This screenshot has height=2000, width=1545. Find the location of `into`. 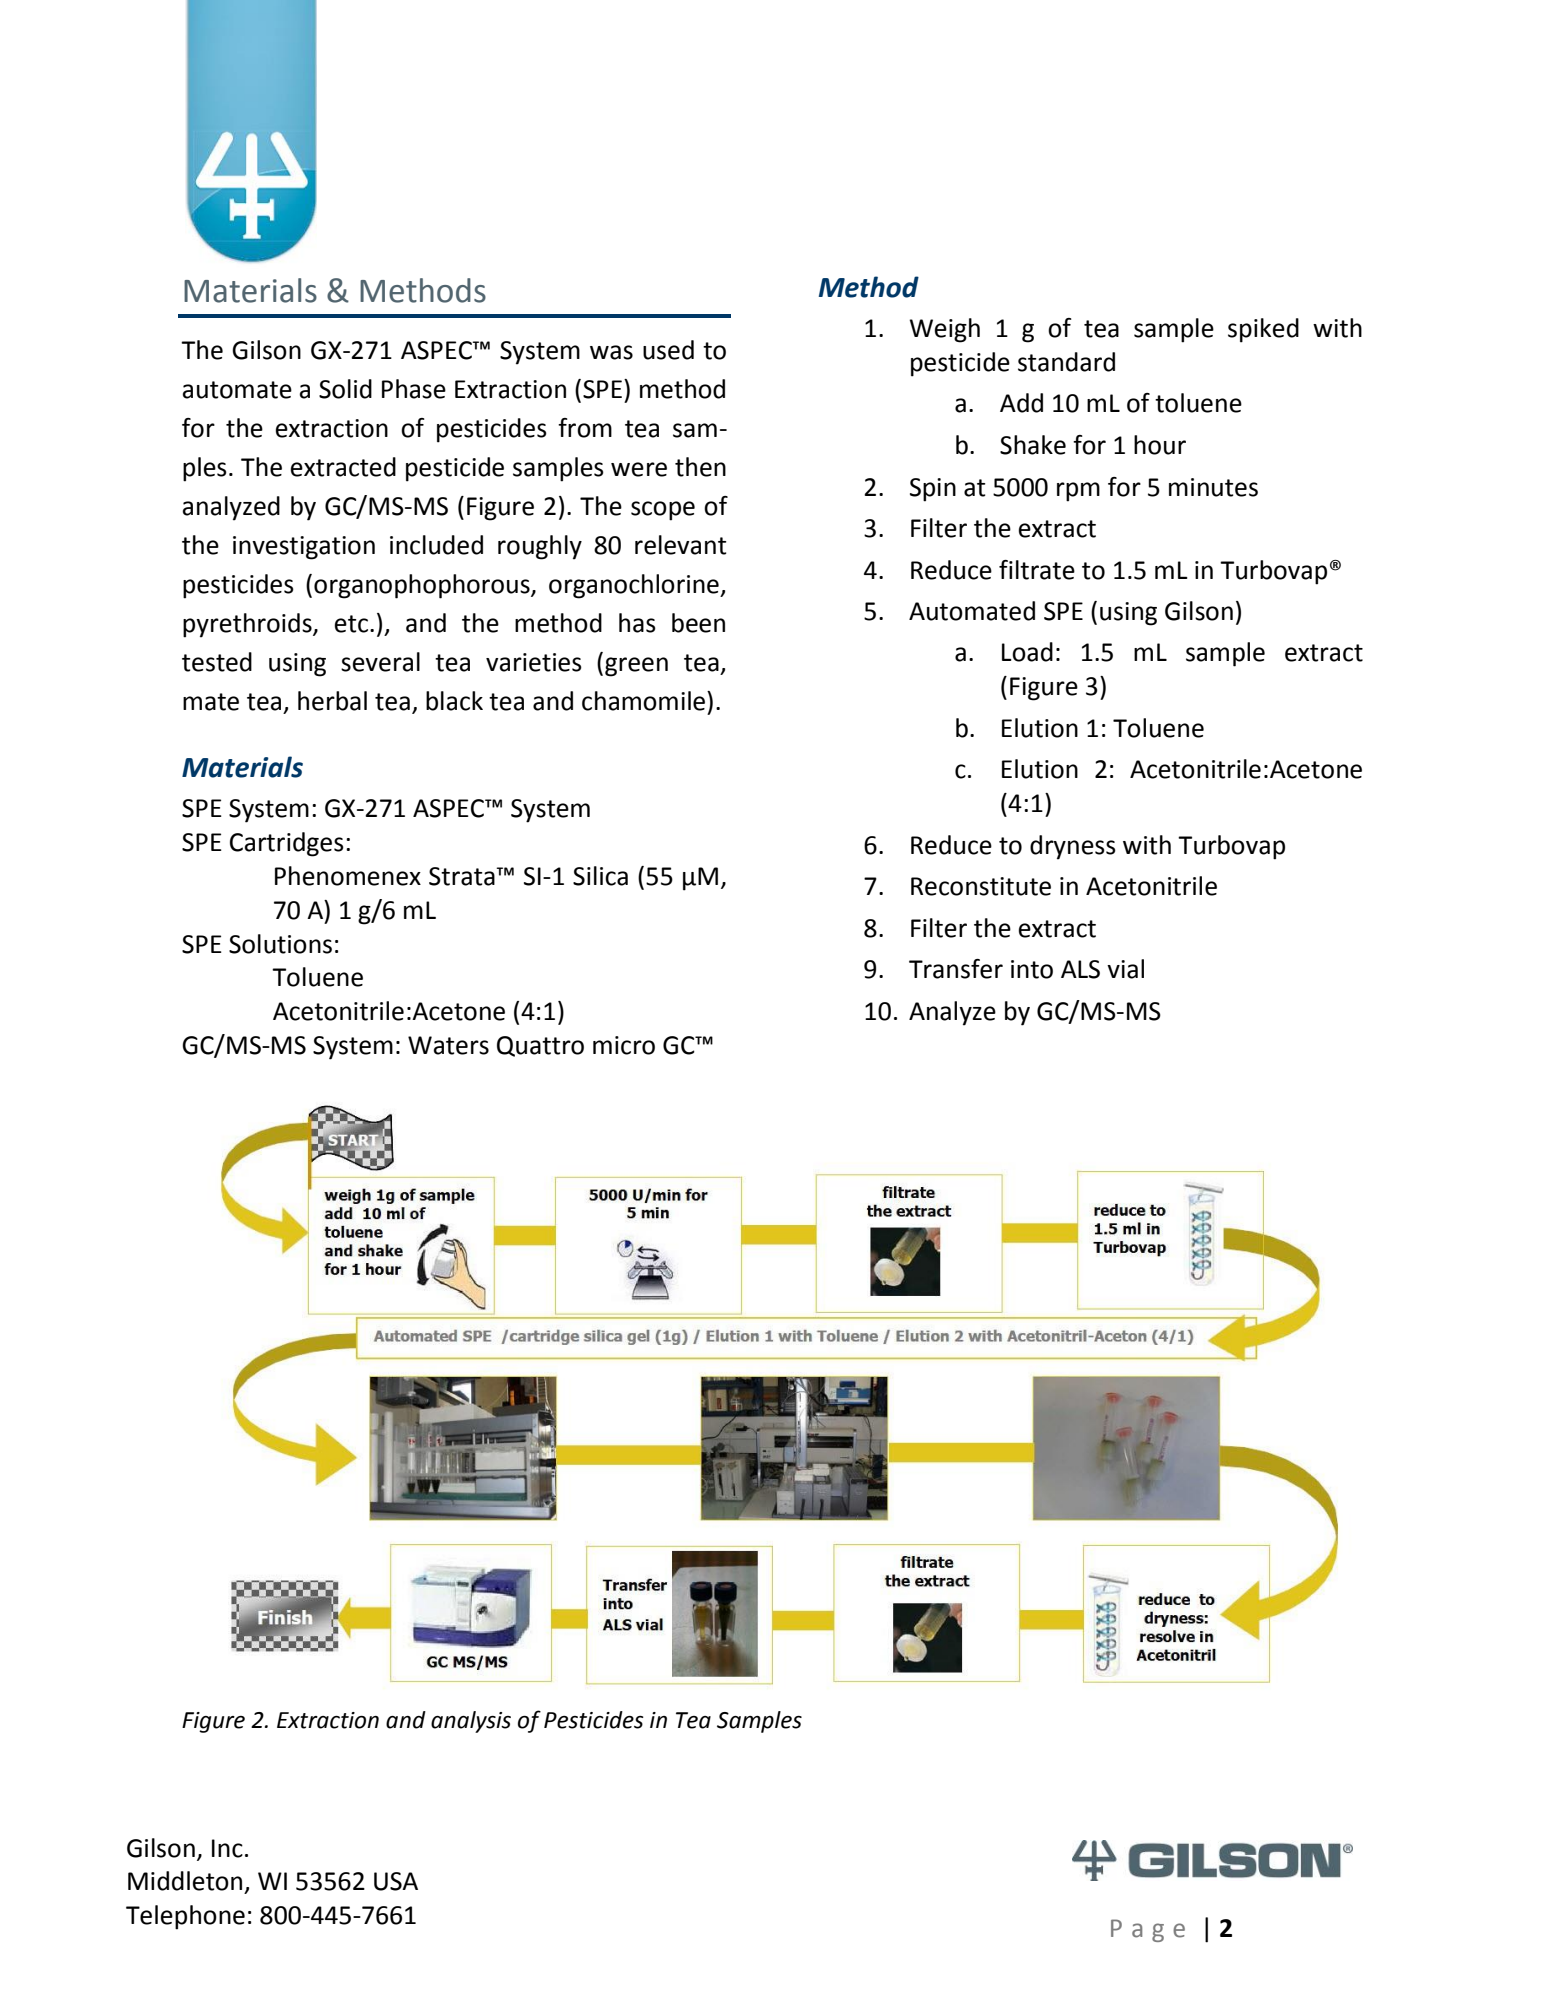

into is located at coordinates (1032, 969).
